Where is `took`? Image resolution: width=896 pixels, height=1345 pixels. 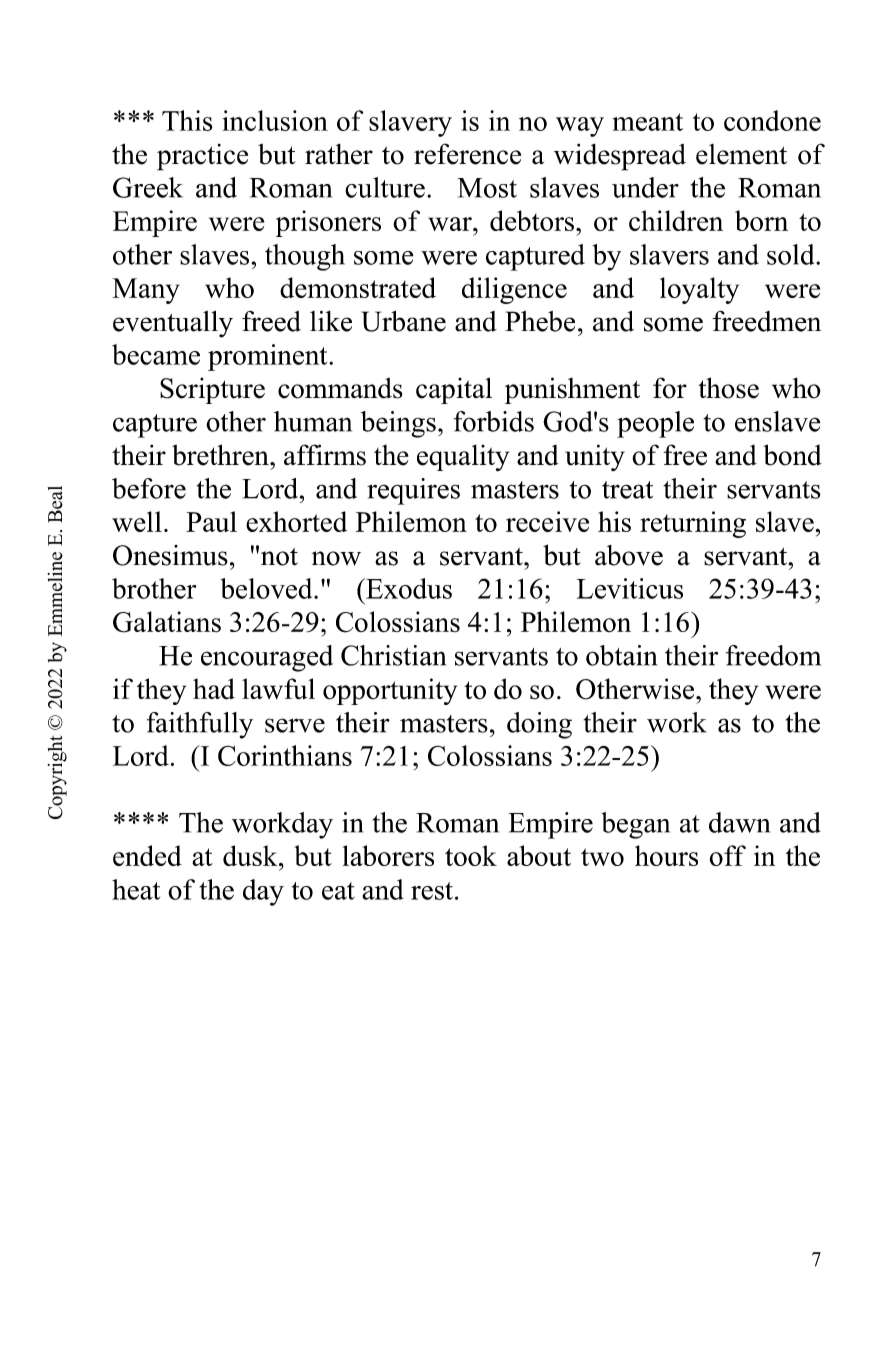
took is located at coordinates (471, 855).
